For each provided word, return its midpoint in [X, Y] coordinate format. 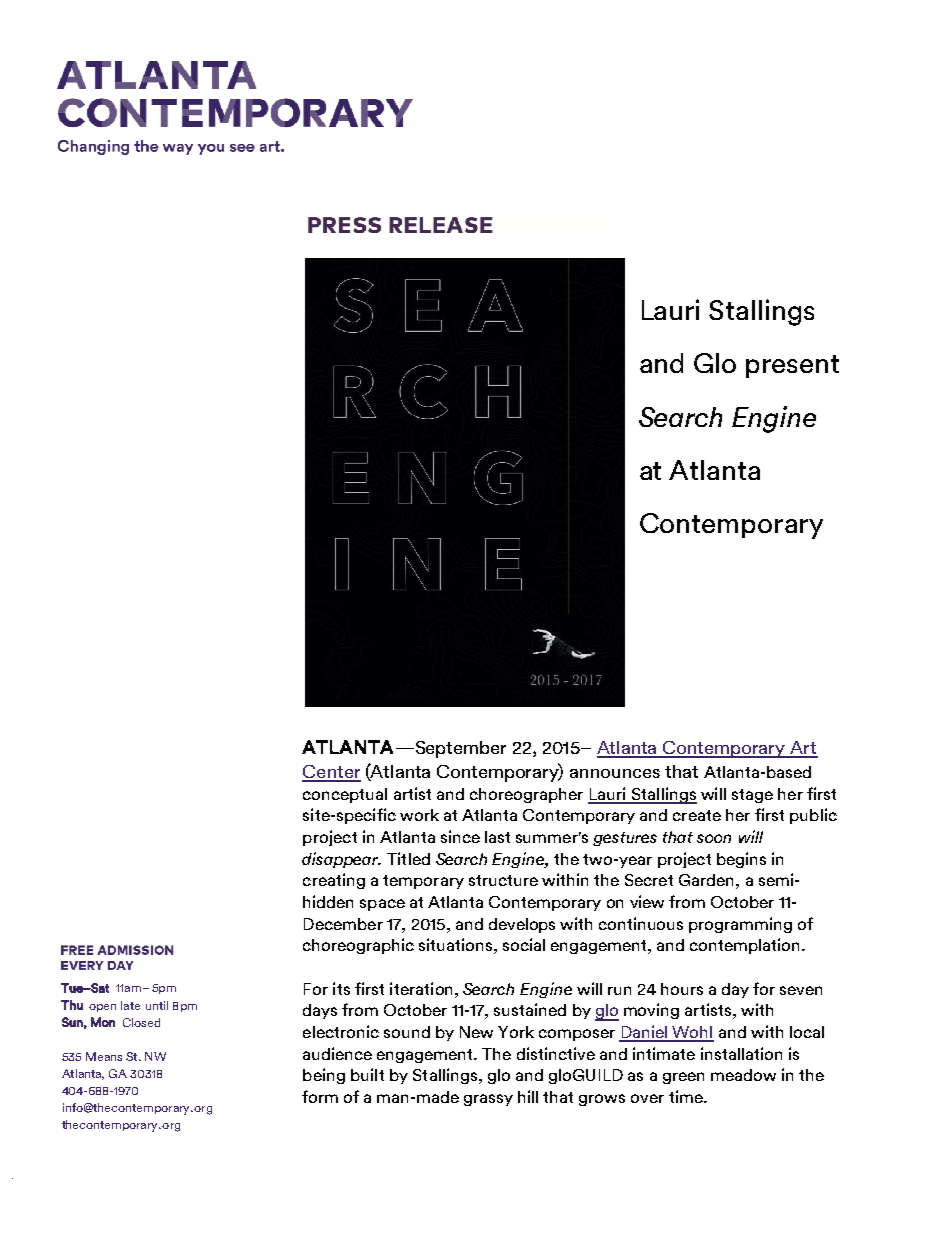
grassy [488, 1100]
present [792, 366]
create [697, 815]
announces [615, 773]
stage [752, 796]
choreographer [526, 795]
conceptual [345, 795]
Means [104, 1056]
